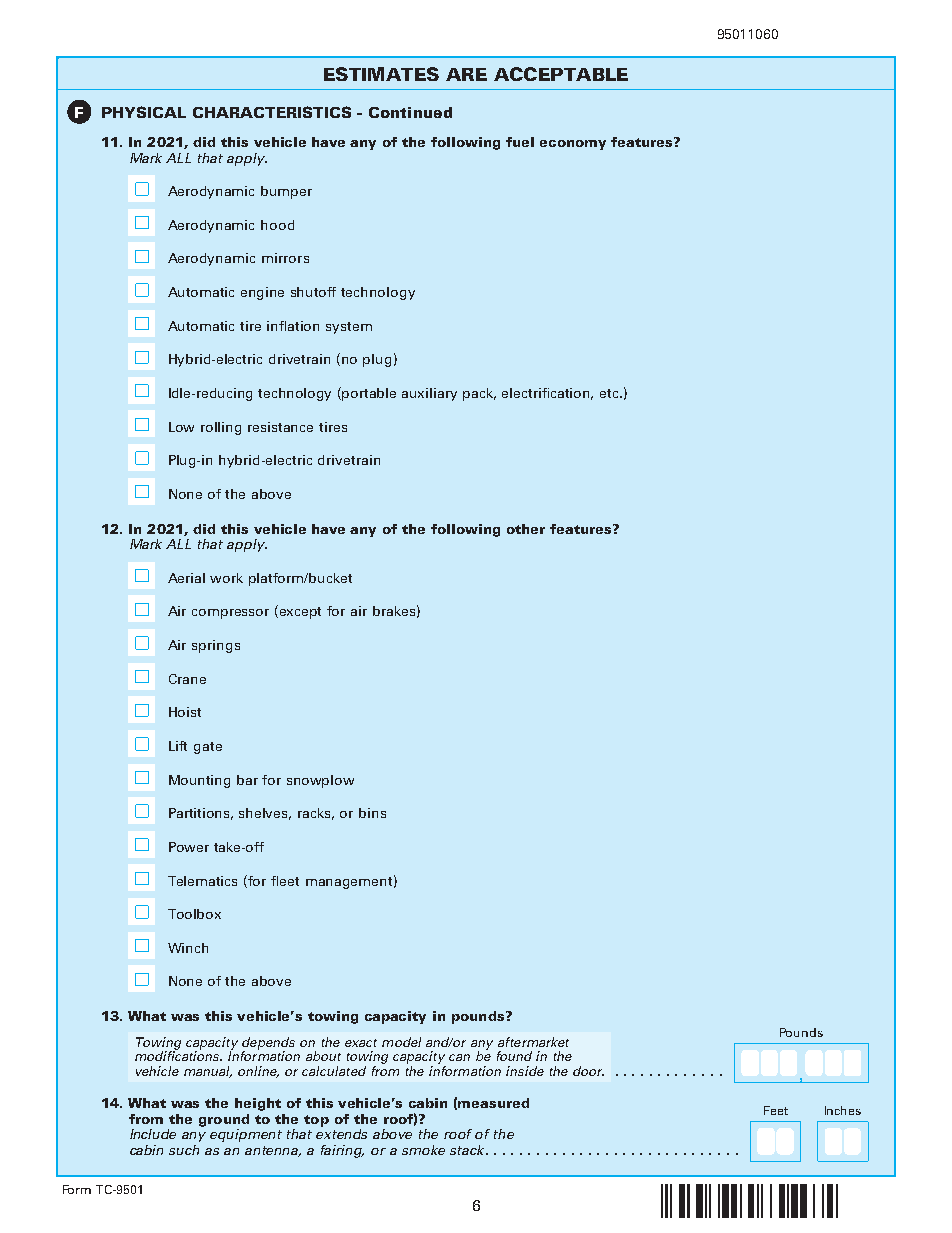 The image size is (952, 1233). What do you see at coordinates (776, 1110) in the page?
I see `Feet` at bounding box center [776, 1110].
